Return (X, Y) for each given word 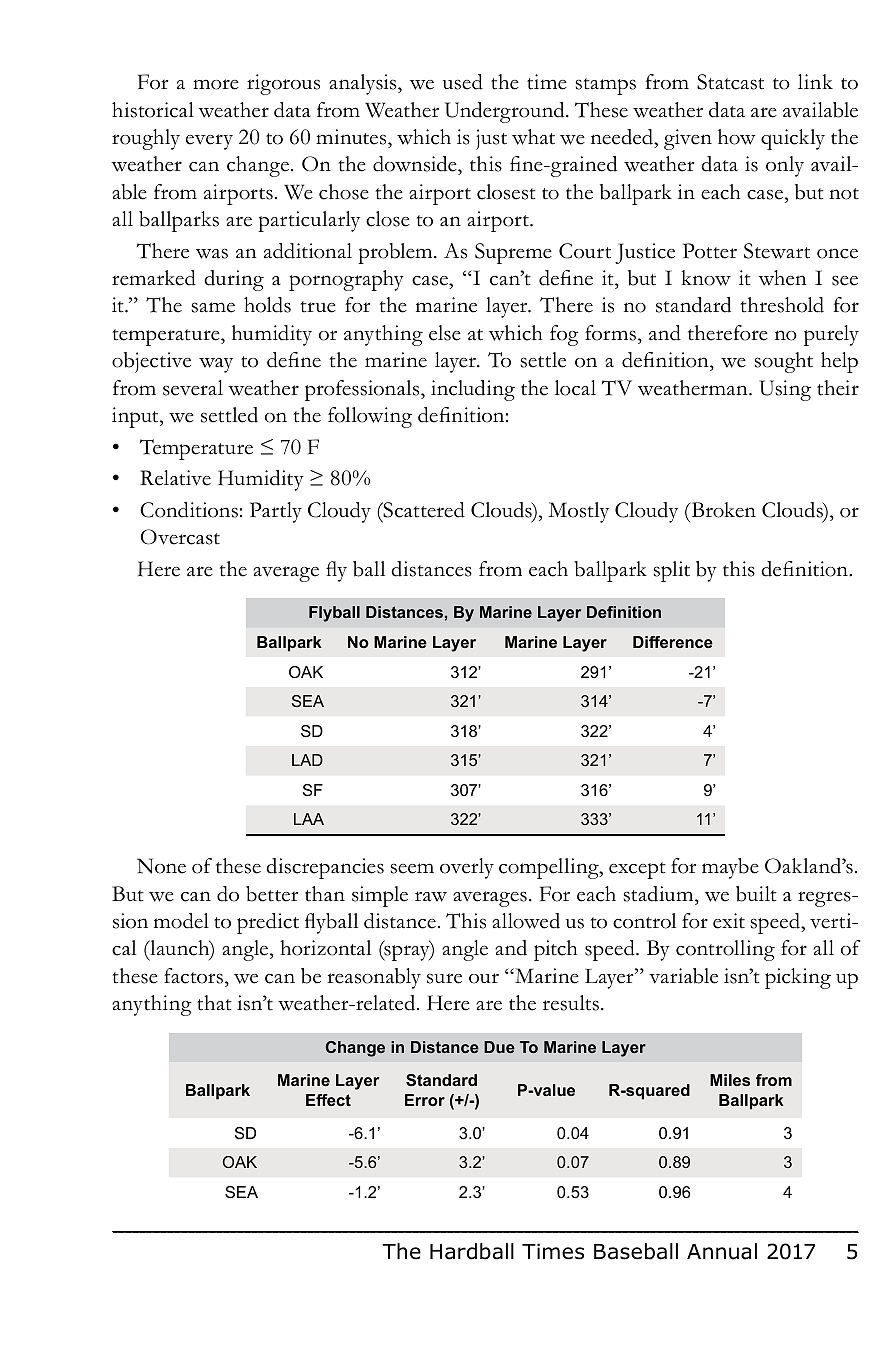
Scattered (423, 510)
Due (499, 1047)
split (671, 571)
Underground (506, 112)
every (209, 142)
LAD (307, 760)
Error (425, 1100)
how (736, 137)
